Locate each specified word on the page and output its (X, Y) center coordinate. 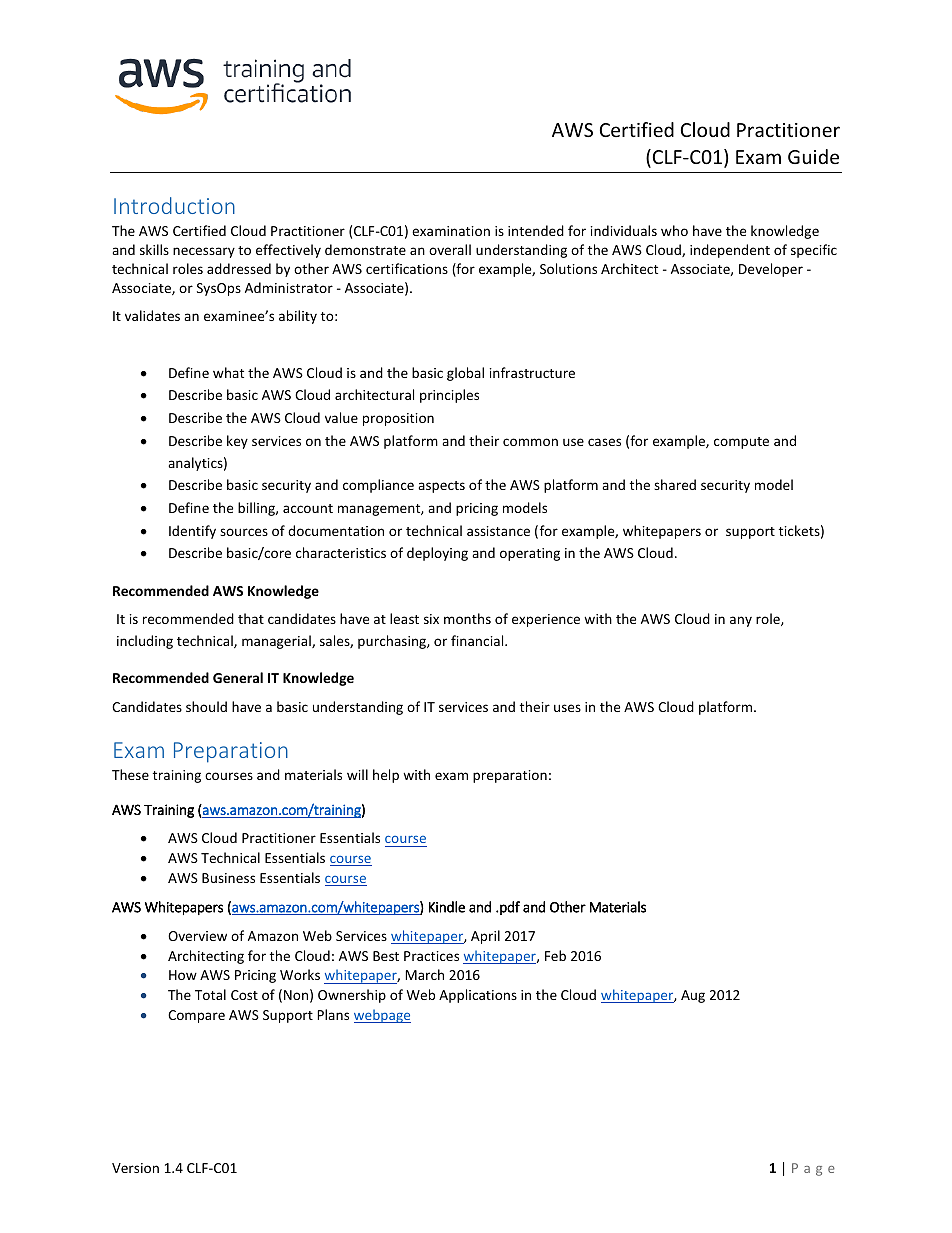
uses (567, 708)
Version (135, 1168)
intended (536, 230)
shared (675, 484)
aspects (441, 487)
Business (228, 878)
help (386, 776)
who (674, 230)
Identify (192, 532)
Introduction (174, 205)
